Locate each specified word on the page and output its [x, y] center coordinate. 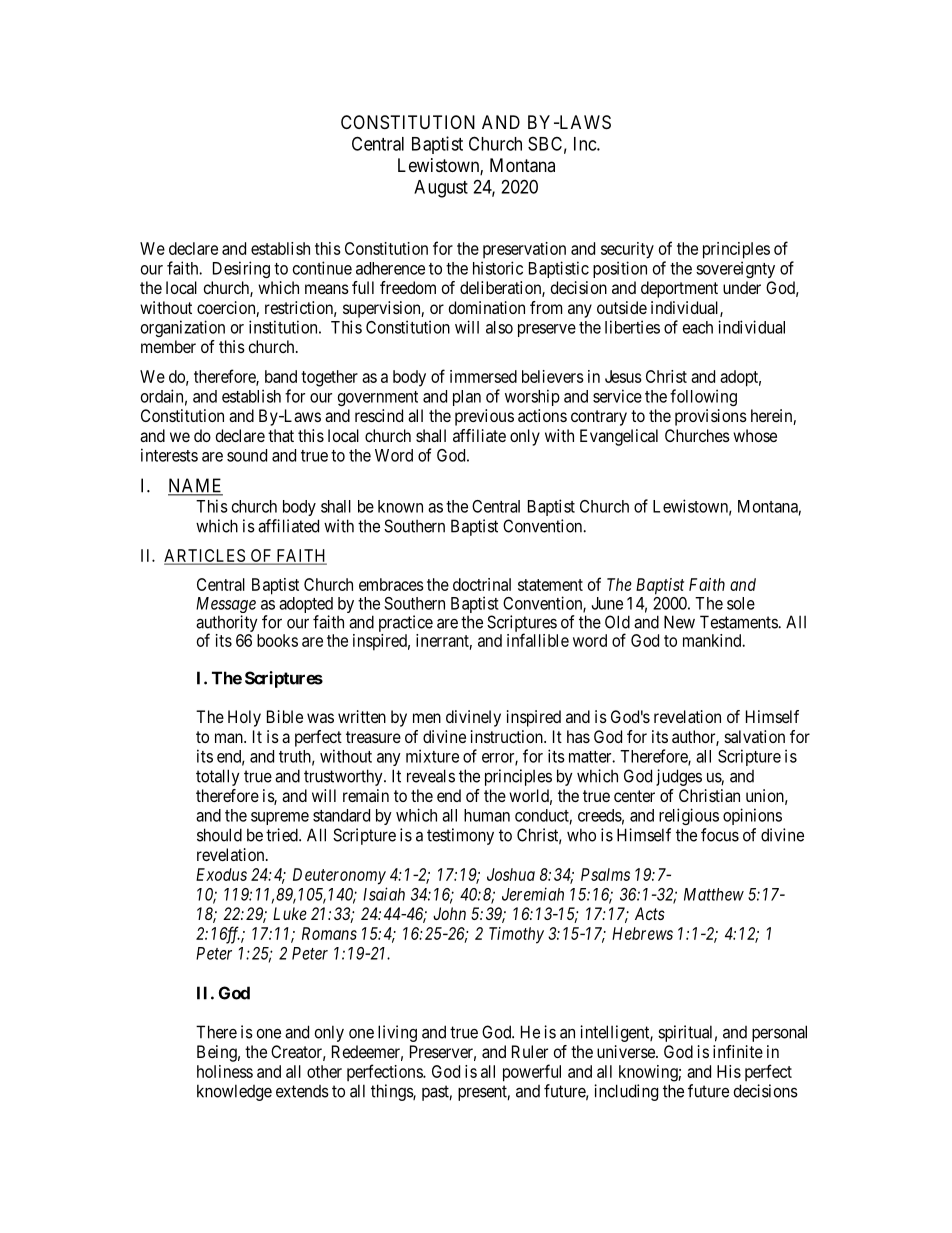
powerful [532, 1073]
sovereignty [735, 269]
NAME [195, 486]
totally [218, 777]
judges [679, 777]
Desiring [241, 269]
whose [755, 435]
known [400, 506]
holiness [225, 1071]
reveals [431, 776]
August [441, 189]
